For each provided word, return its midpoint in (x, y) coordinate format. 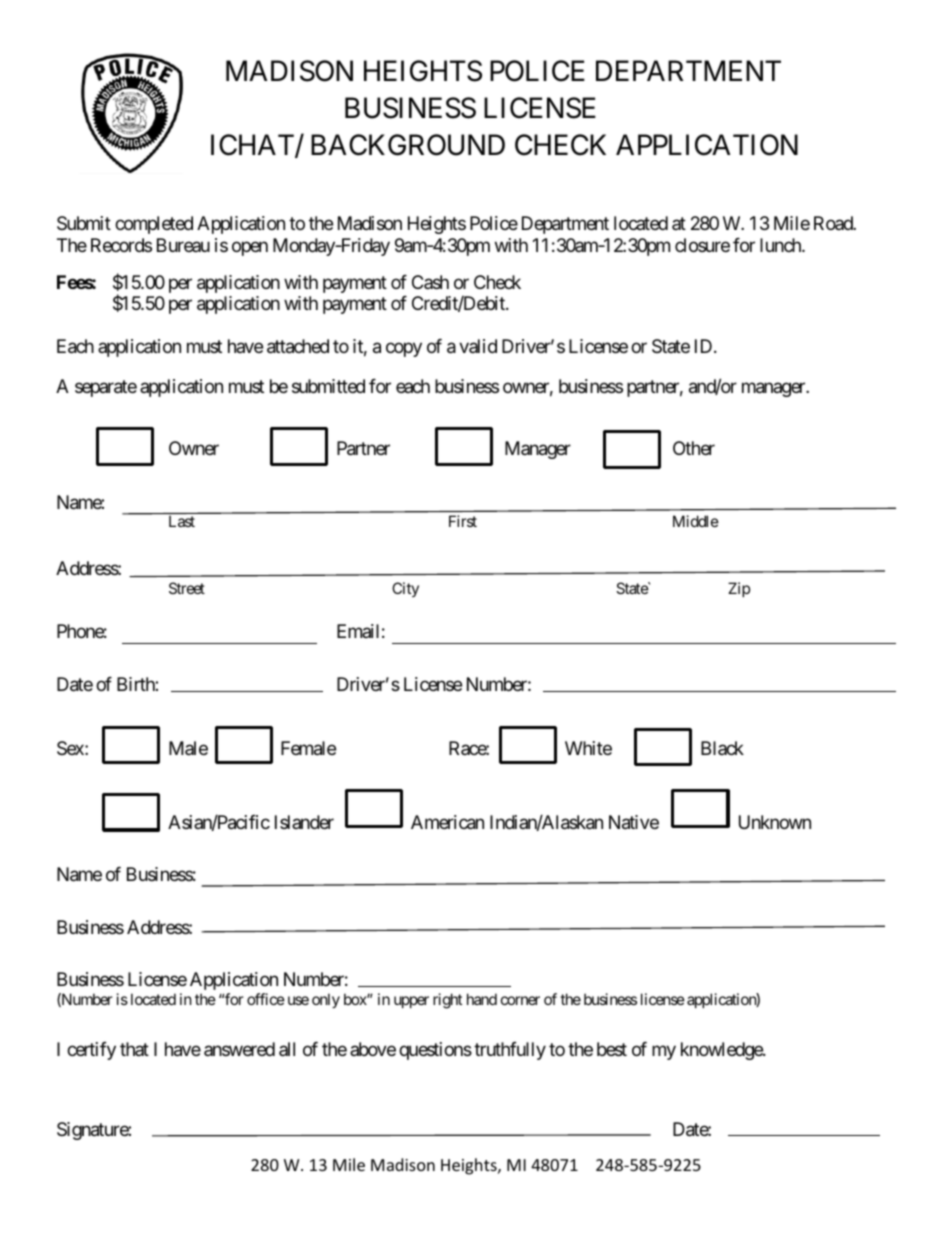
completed (154, 225)
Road (834, 223)
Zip (739, 589)
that (134, 1049)
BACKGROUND (408, 145)
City (405, 589)
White (588, 748)
